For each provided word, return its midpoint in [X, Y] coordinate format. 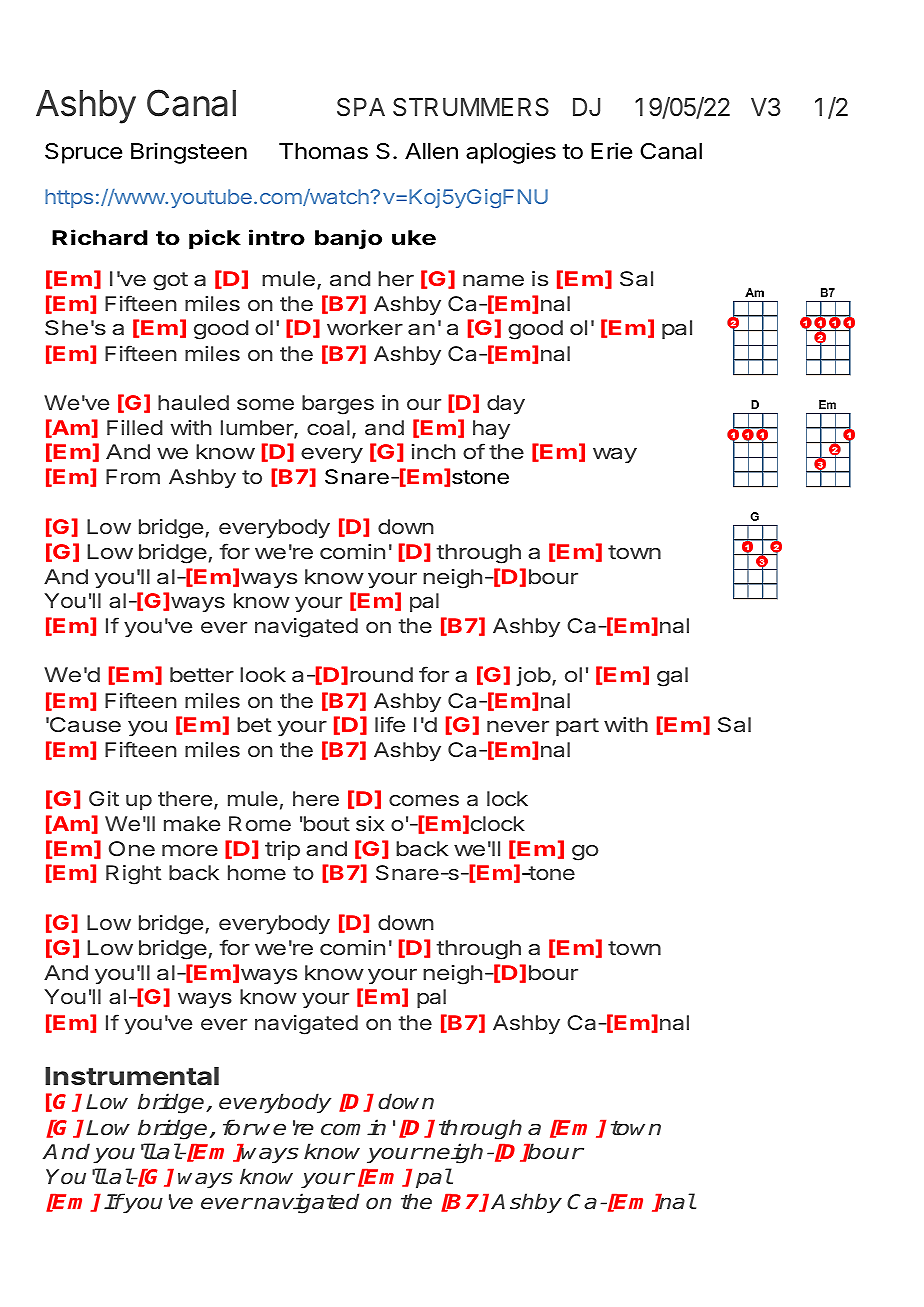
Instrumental [132, 1076]
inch [433, 451]
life [390, 724]
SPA [361, 107]
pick [215, 239]
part [577, 727]
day [506, 404]
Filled [135, 427]
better [202, 674]
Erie [611, 151]
